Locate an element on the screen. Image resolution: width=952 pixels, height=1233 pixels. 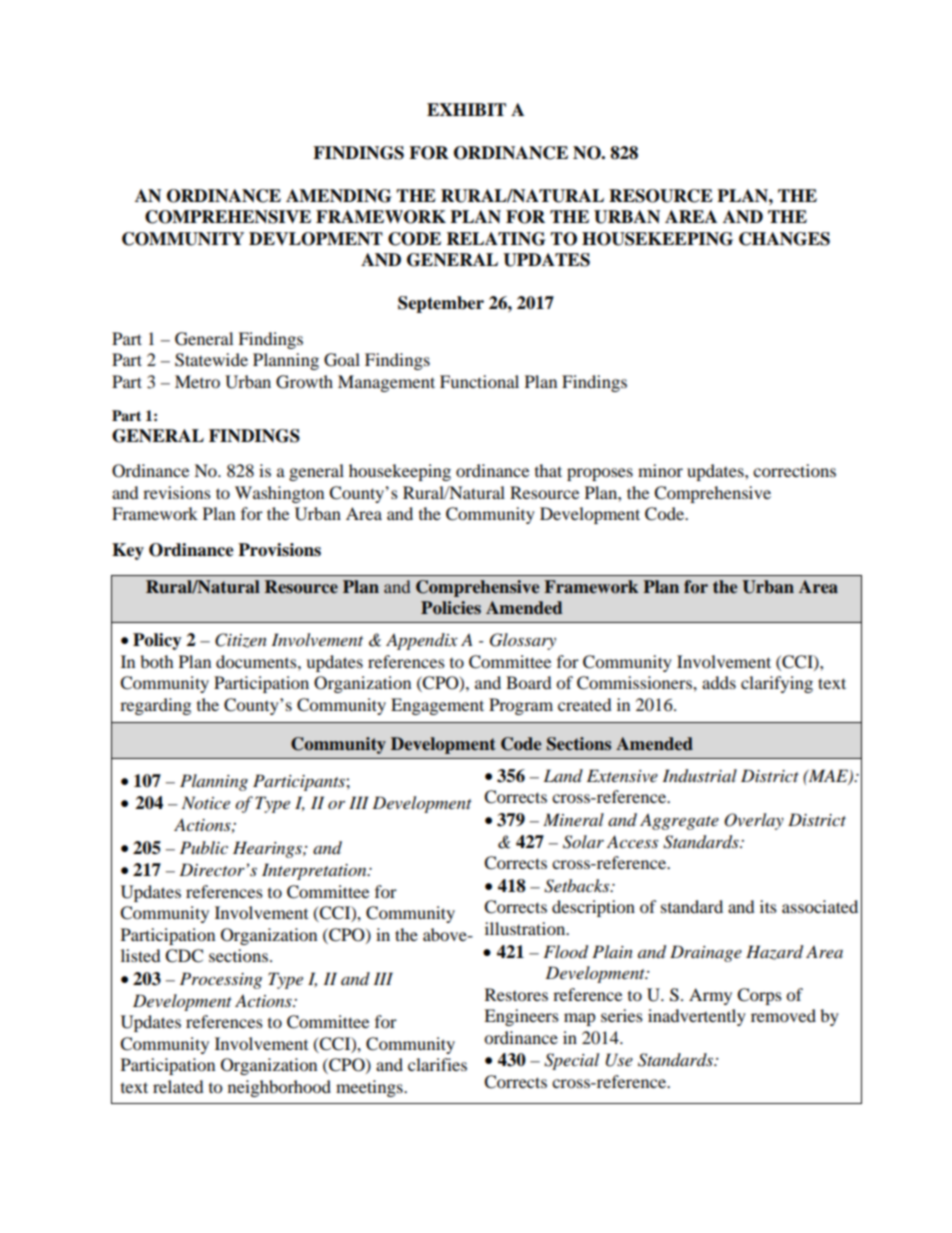
EXHIBIT is located at coordinates (466, 109).
